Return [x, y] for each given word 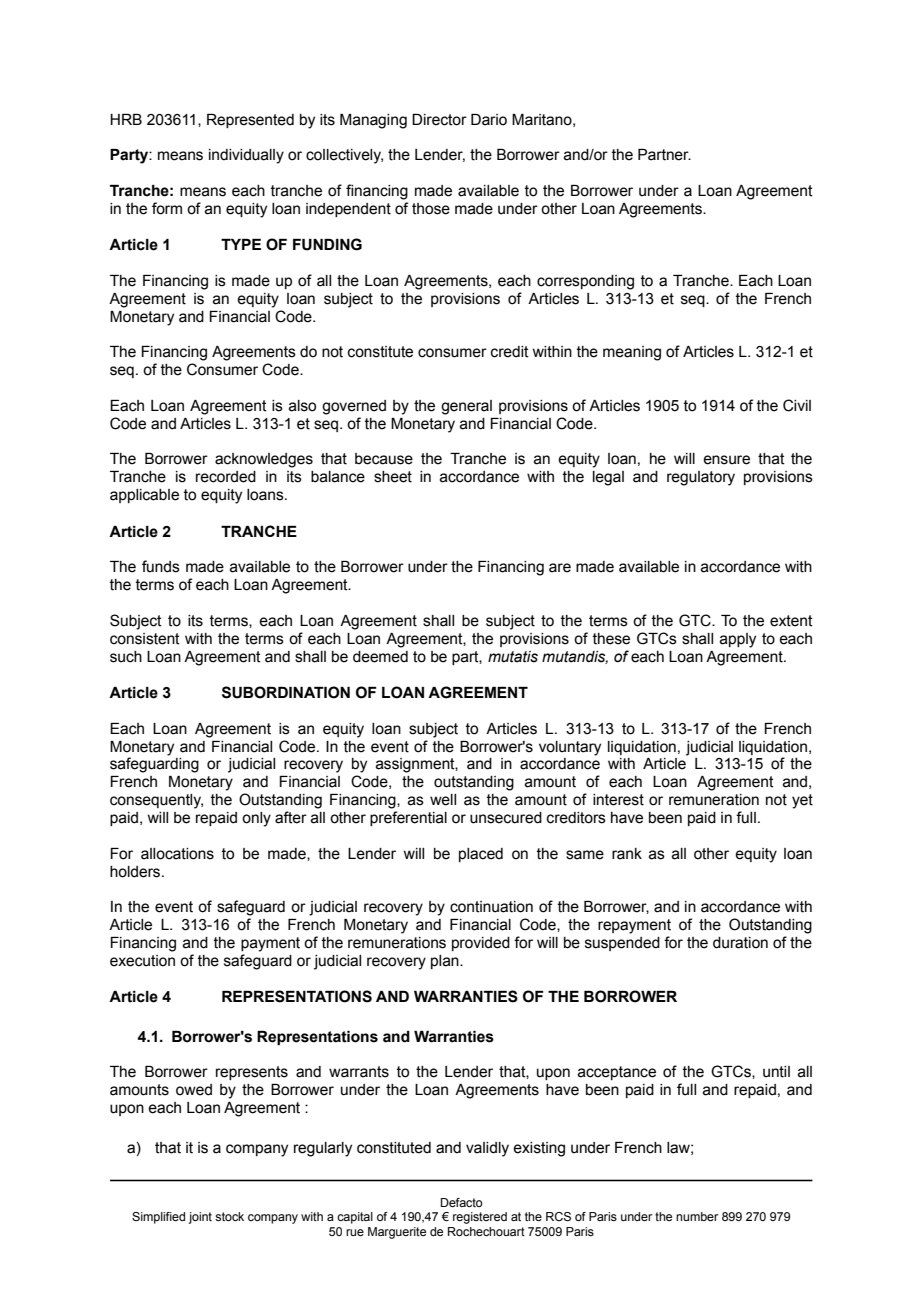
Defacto [462, 1202]
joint [200, 1218]
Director [439, 120]
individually [246, 156]
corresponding [585, 282]
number [697, 1216]
